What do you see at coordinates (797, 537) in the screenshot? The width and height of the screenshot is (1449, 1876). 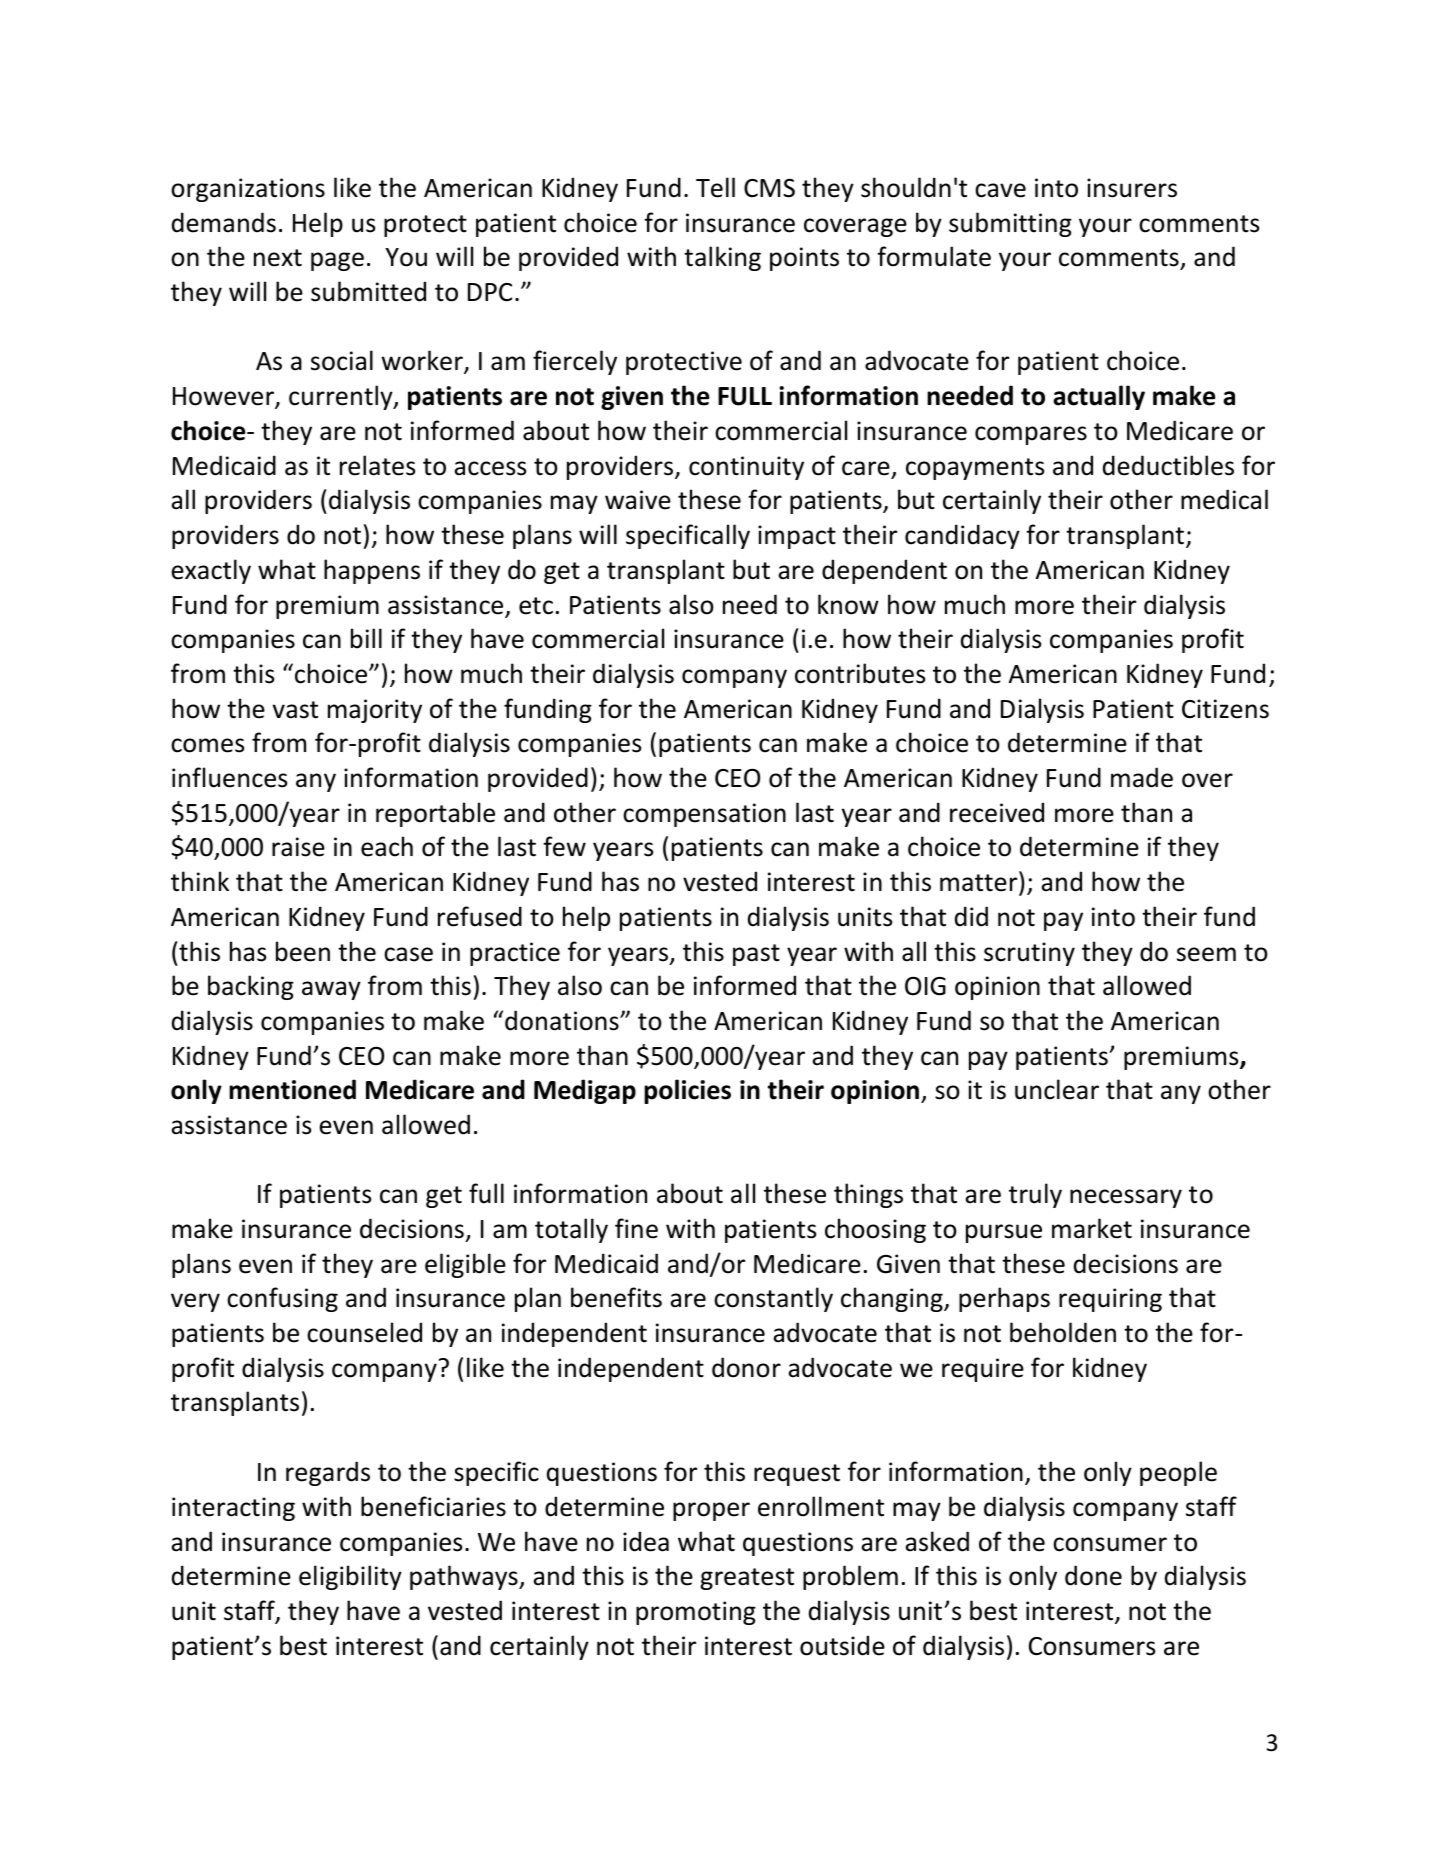 I see `impact` at bounding box center [797, 537].
